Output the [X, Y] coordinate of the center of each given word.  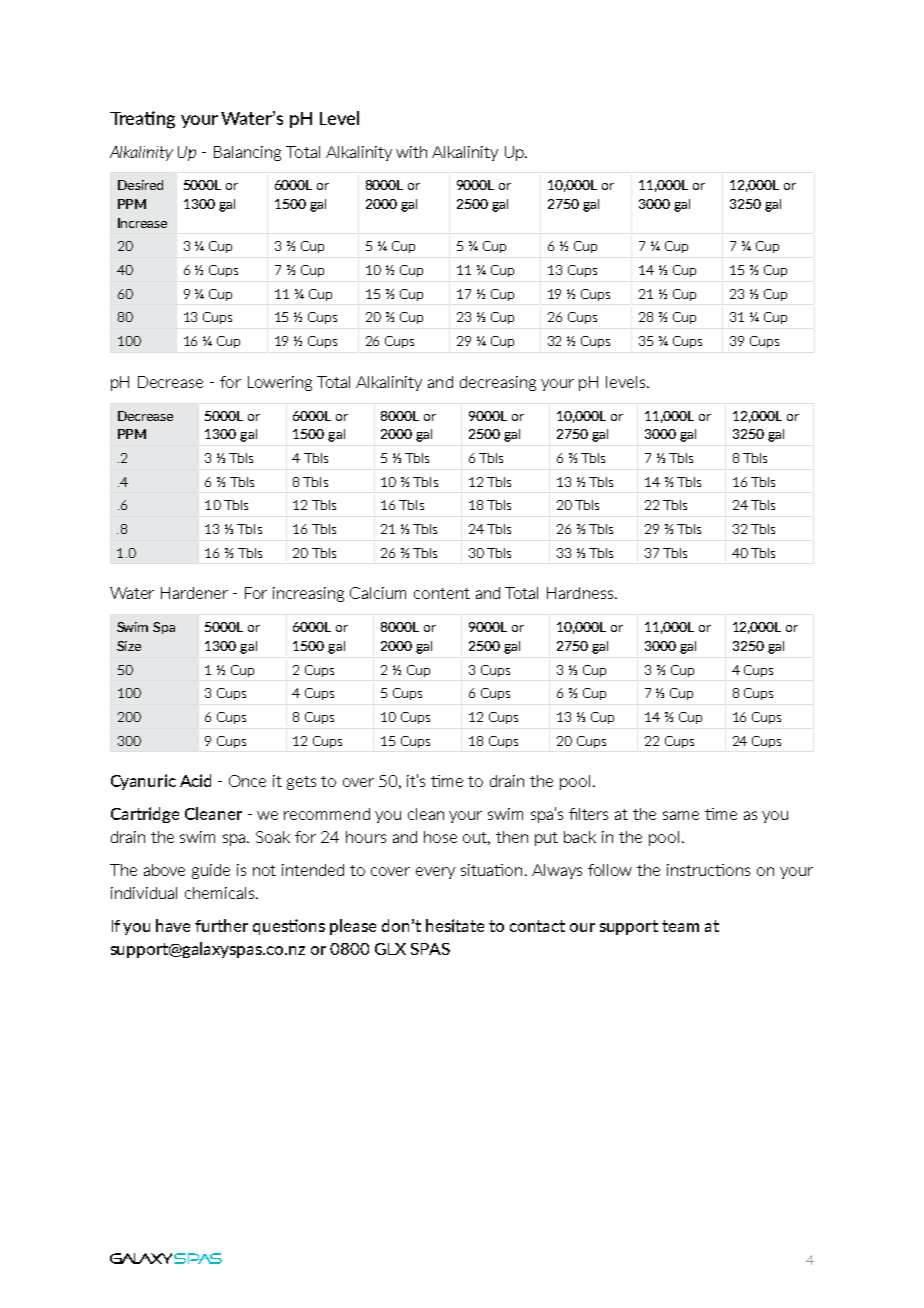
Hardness [581, 593]
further [221, 925]
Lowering [280, 383]
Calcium [378, 593]
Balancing [247, 153]
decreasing [498, 383]
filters [588, 814]
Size [129, 646]
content [442, 593]
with [411, 152]
